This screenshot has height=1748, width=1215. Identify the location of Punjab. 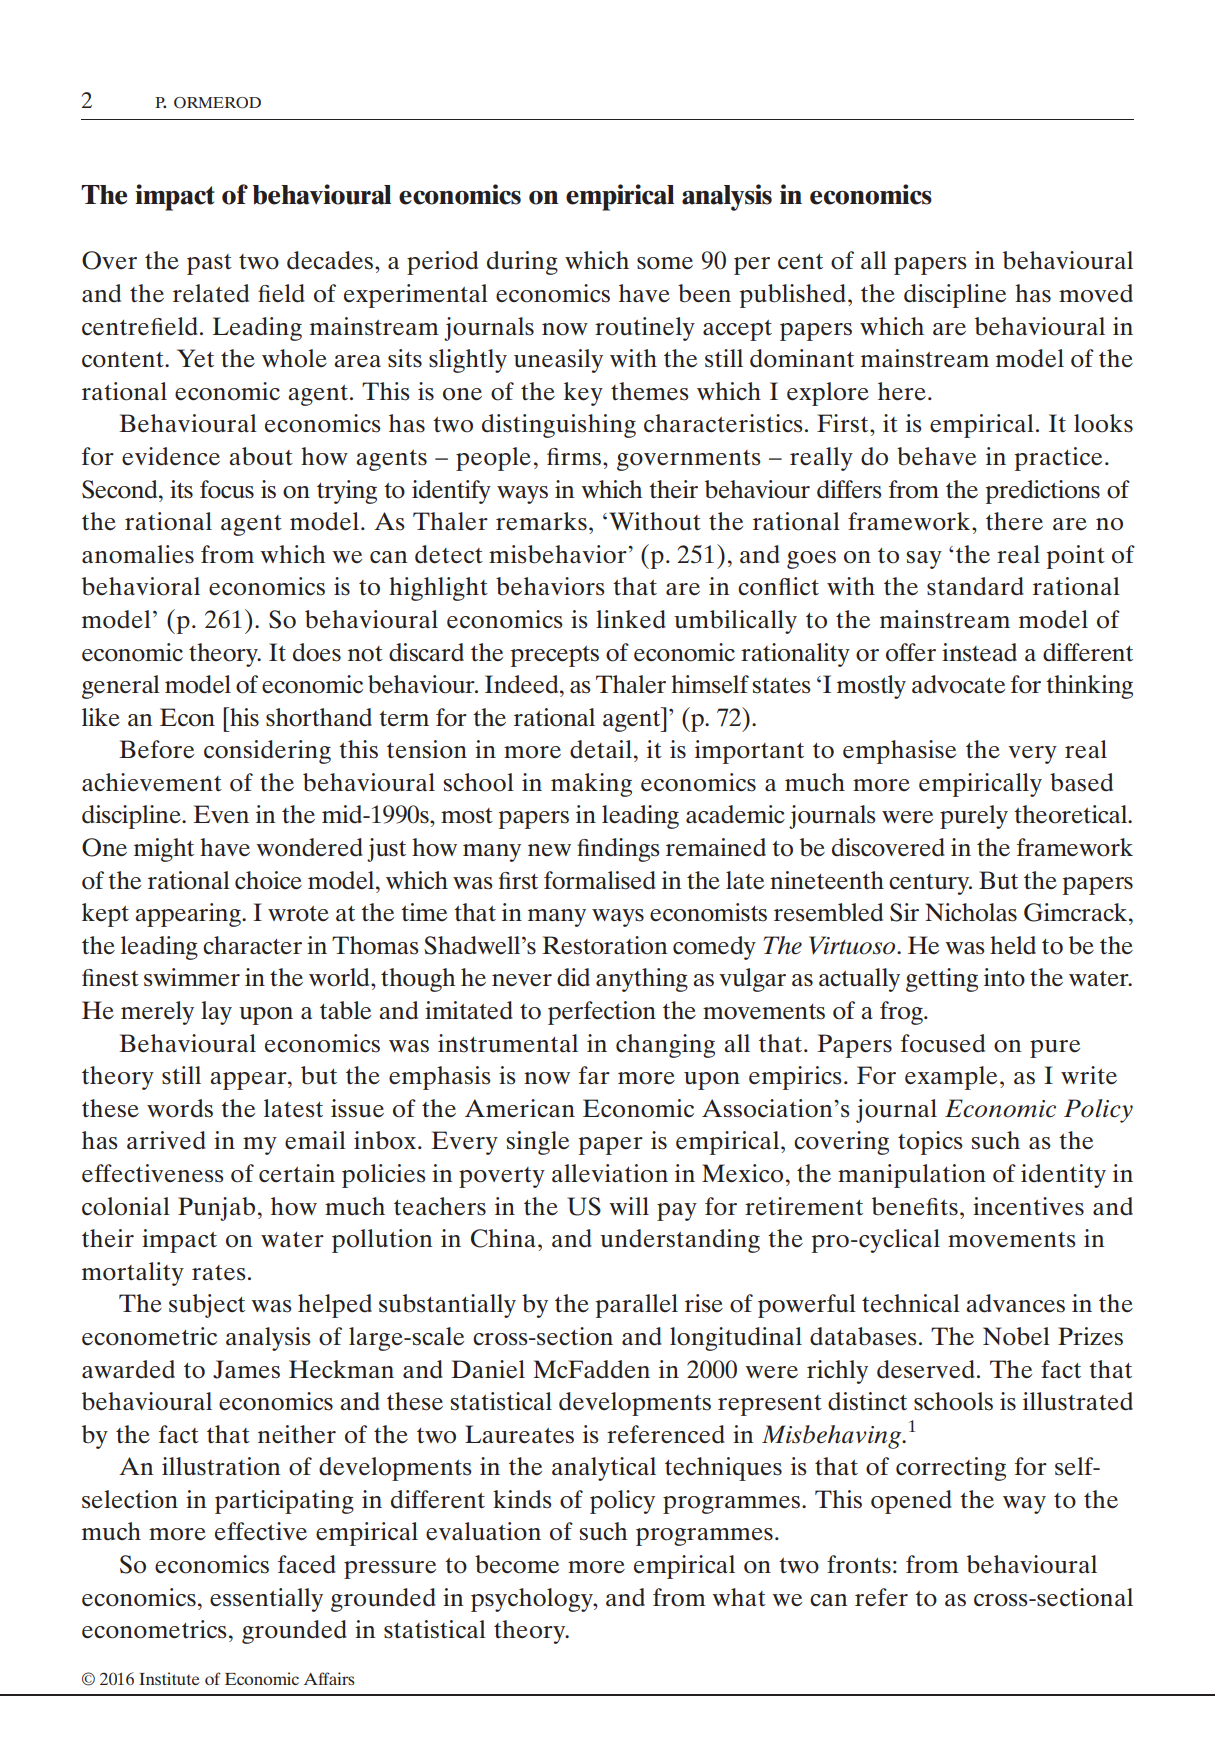
(216, 1209).
